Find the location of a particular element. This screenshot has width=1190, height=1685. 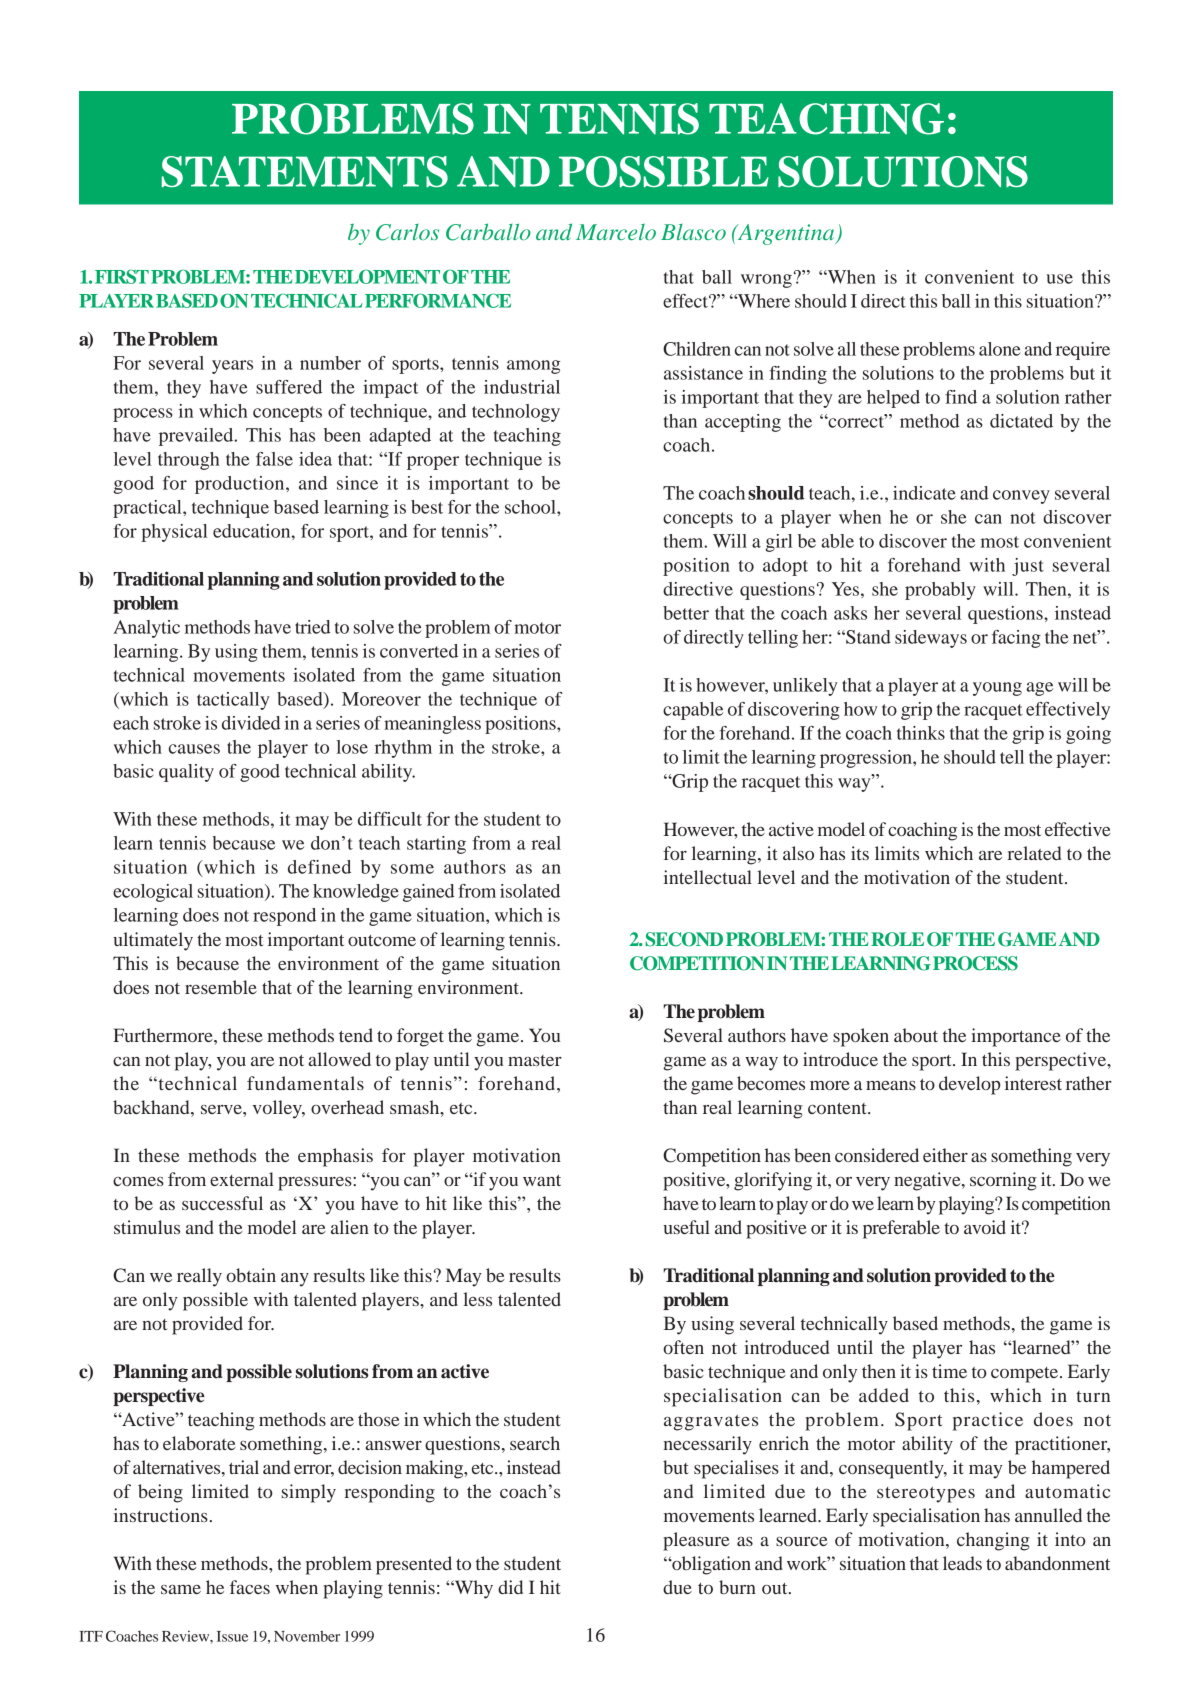

SECOND is located at coordinates (684, 939).
